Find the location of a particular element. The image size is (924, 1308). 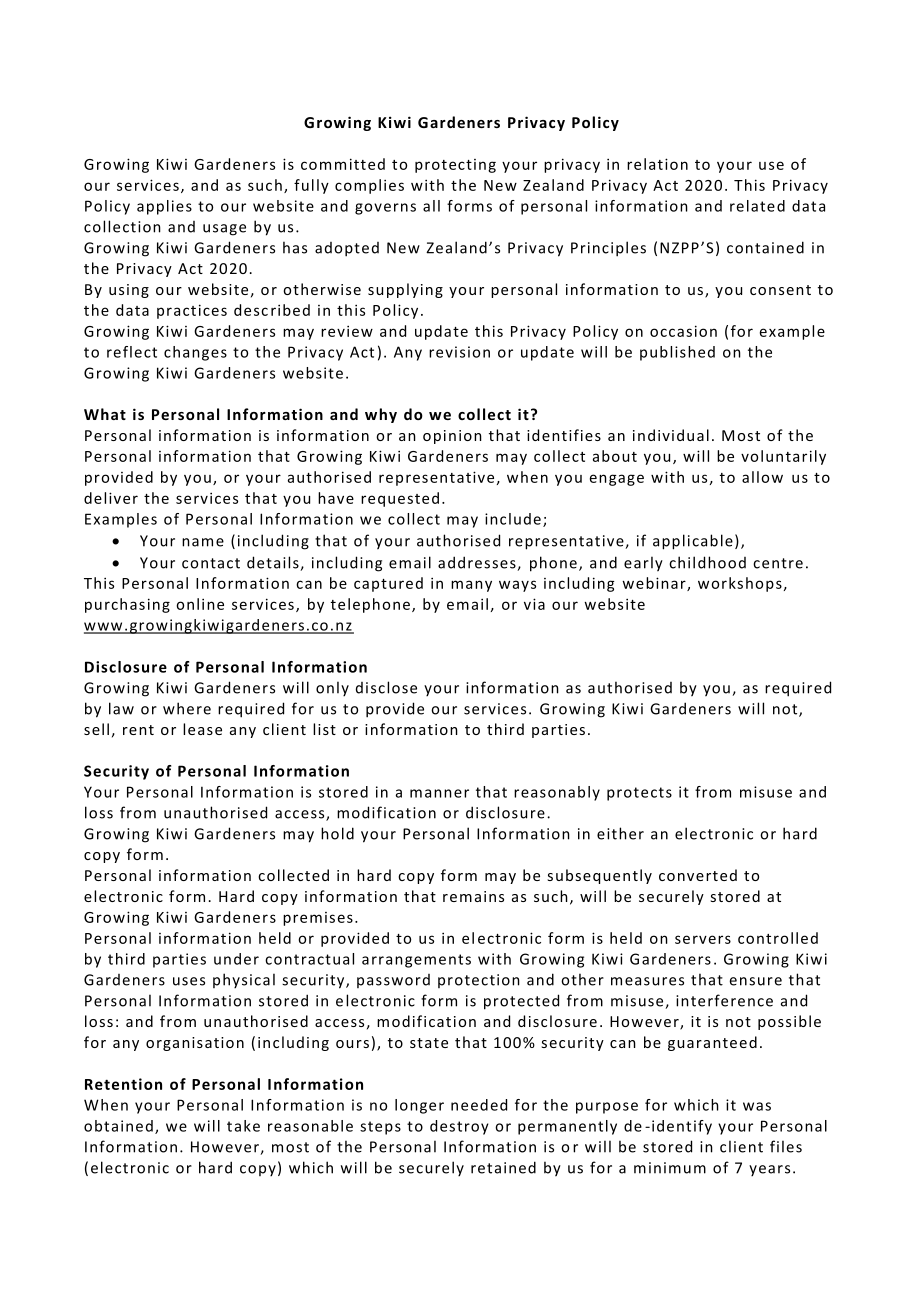

applies is located at coordinates (164, 207).
